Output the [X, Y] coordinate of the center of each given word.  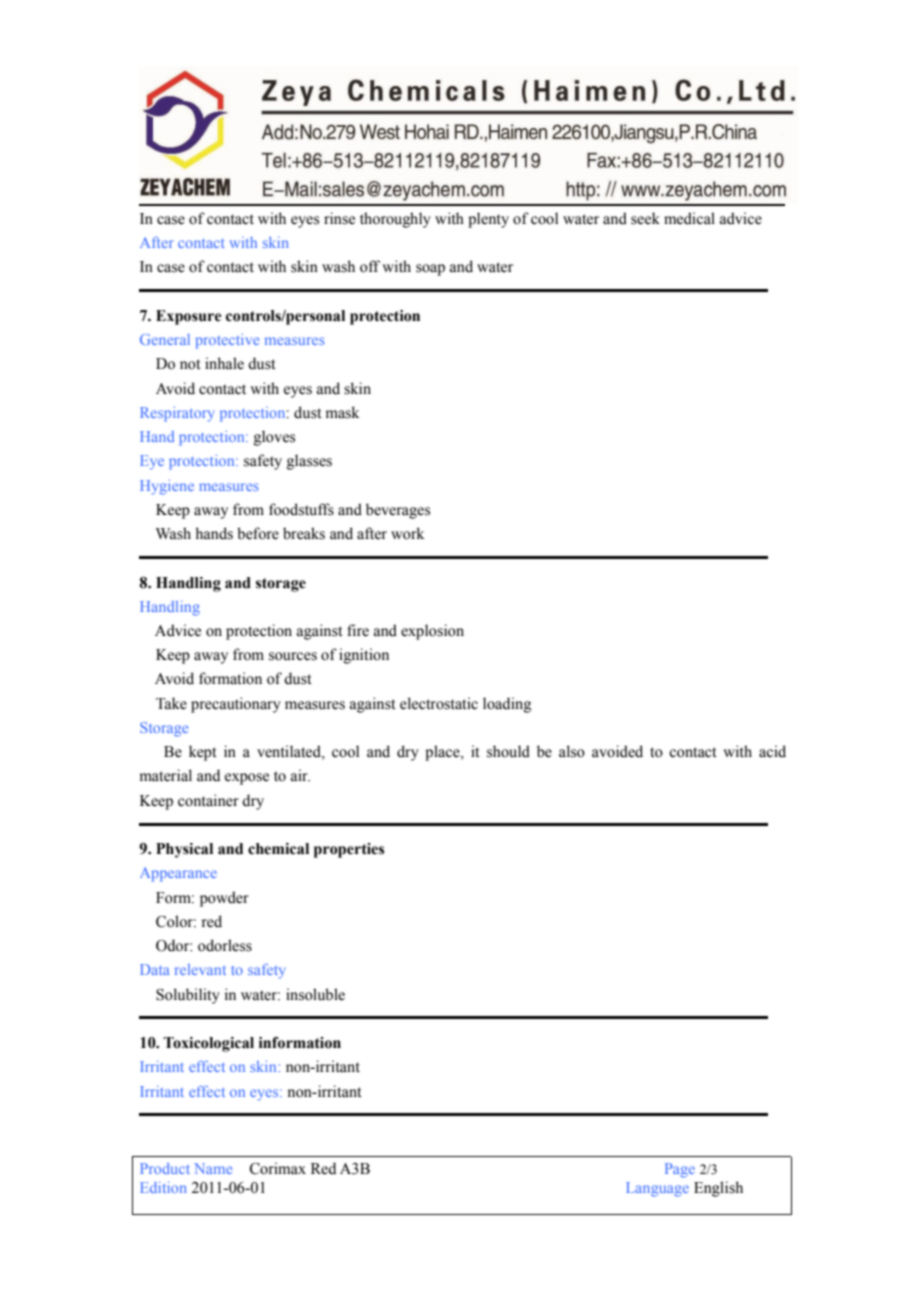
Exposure [189, 317]
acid [772, 751]
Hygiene [167, 487]
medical [689, 218]
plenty [488, 220]
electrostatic [439, 703]
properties [349, 850]
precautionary [236, 705]
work [407, 533]
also [572, 751]
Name [213, 1168]
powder [224, 899]
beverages [398, 511]
